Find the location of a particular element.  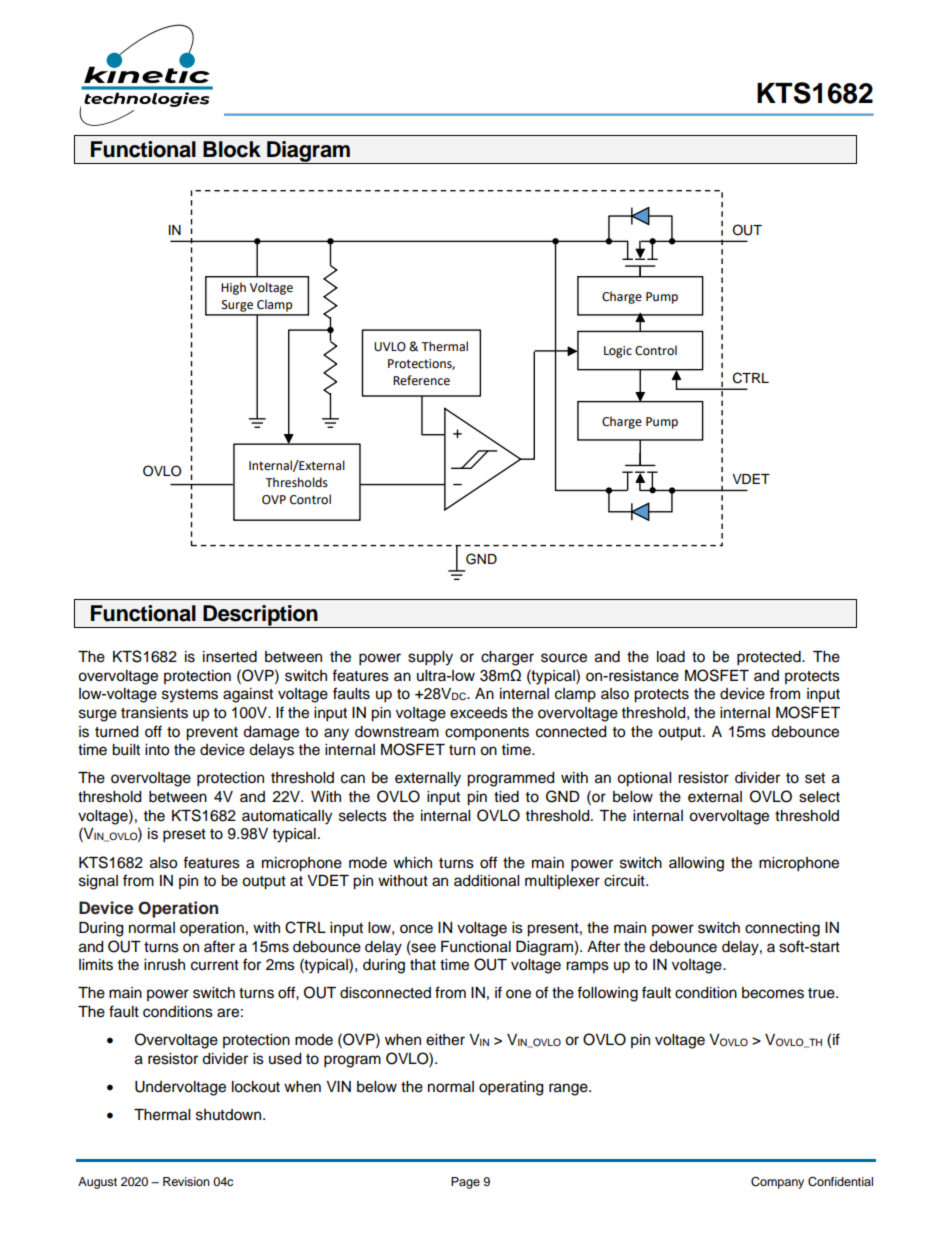

High is located at coordinates (233, 288).
